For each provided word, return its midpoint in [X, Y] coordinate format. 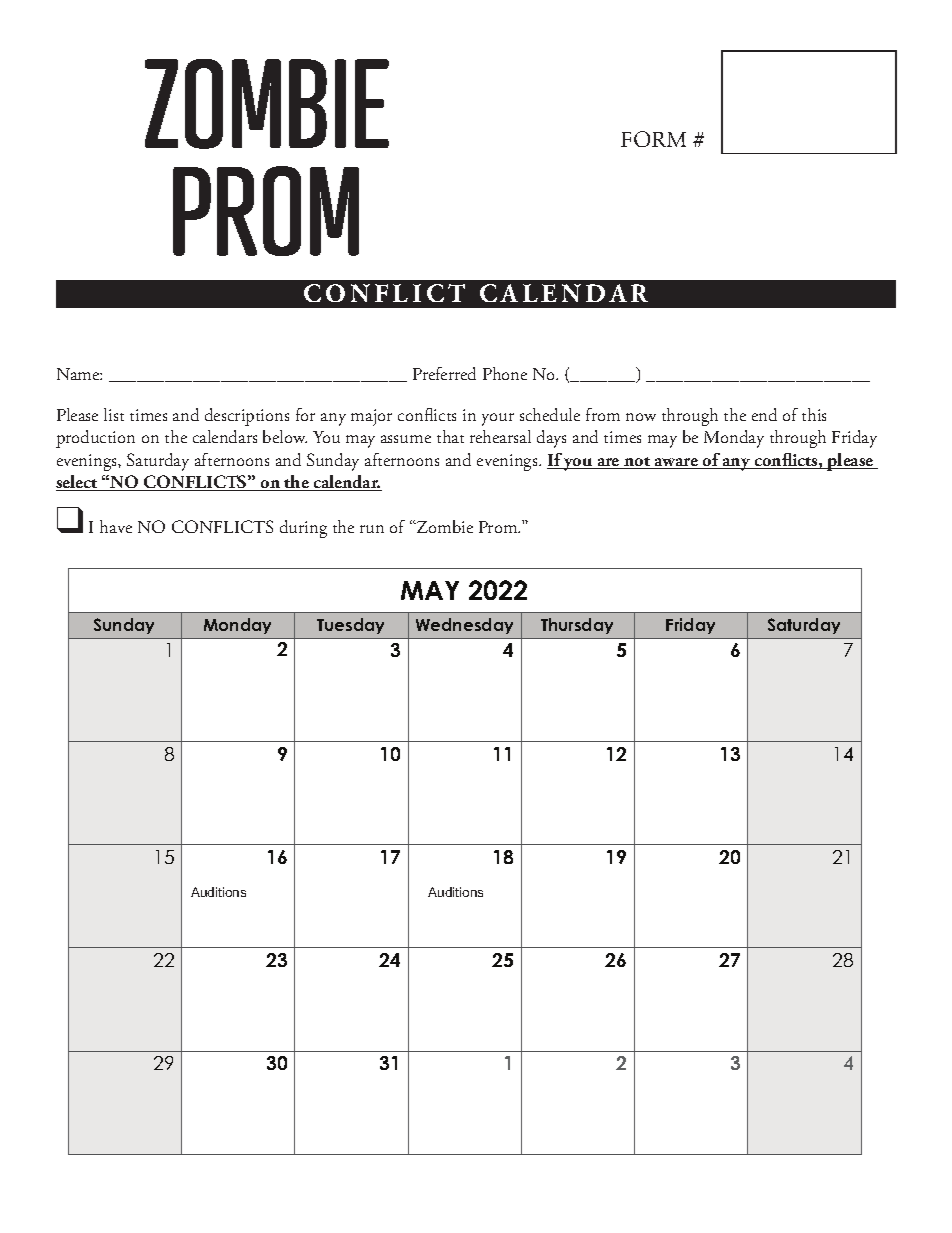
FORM [653, 139]
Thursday [577, 626]
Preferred [444, 373]
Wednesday [464, 626]
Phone [505, 373]
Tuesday [350, 626]
